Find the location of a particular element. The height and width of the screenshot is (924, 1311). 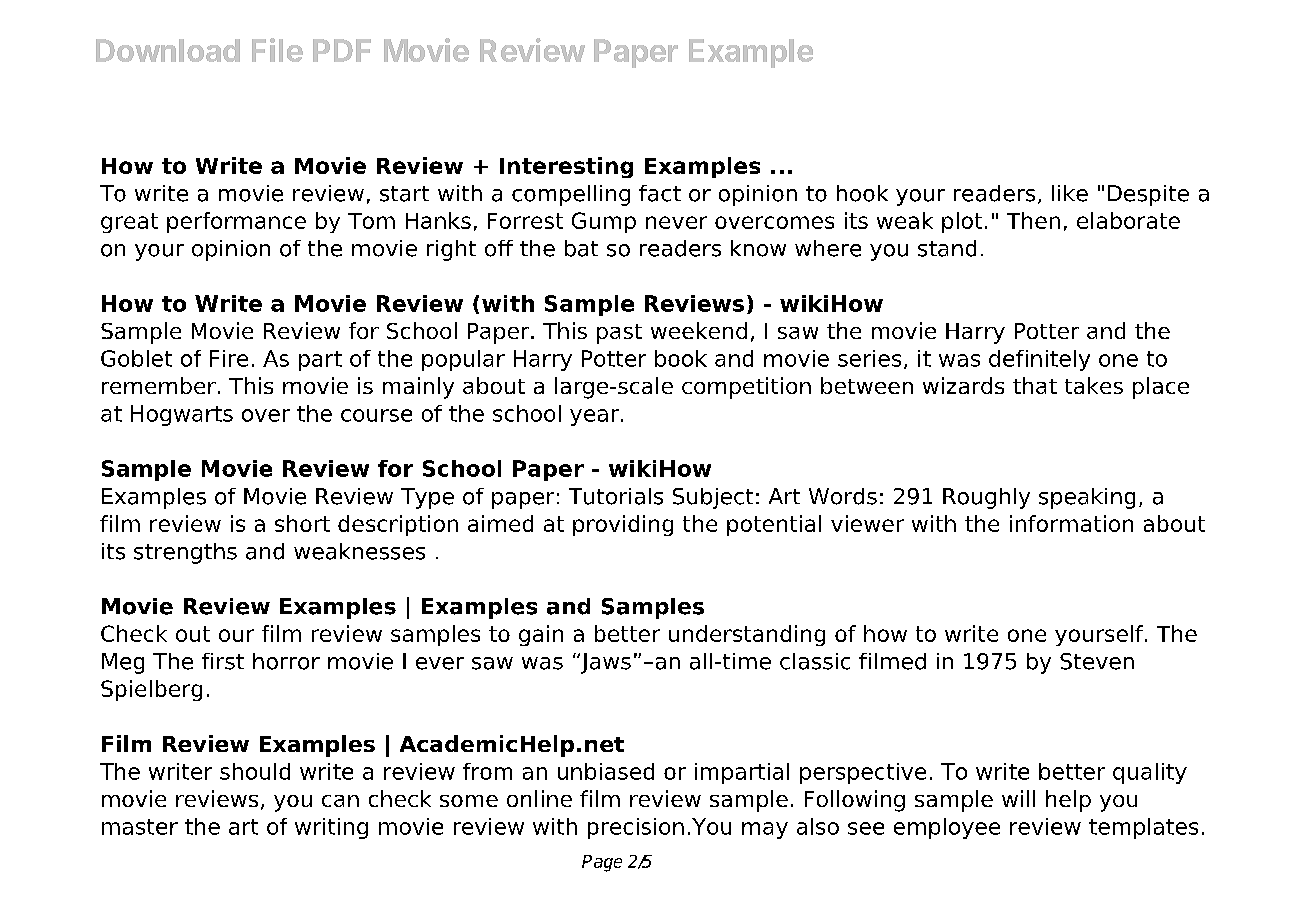

like is located at coordinates (1070, 193).
